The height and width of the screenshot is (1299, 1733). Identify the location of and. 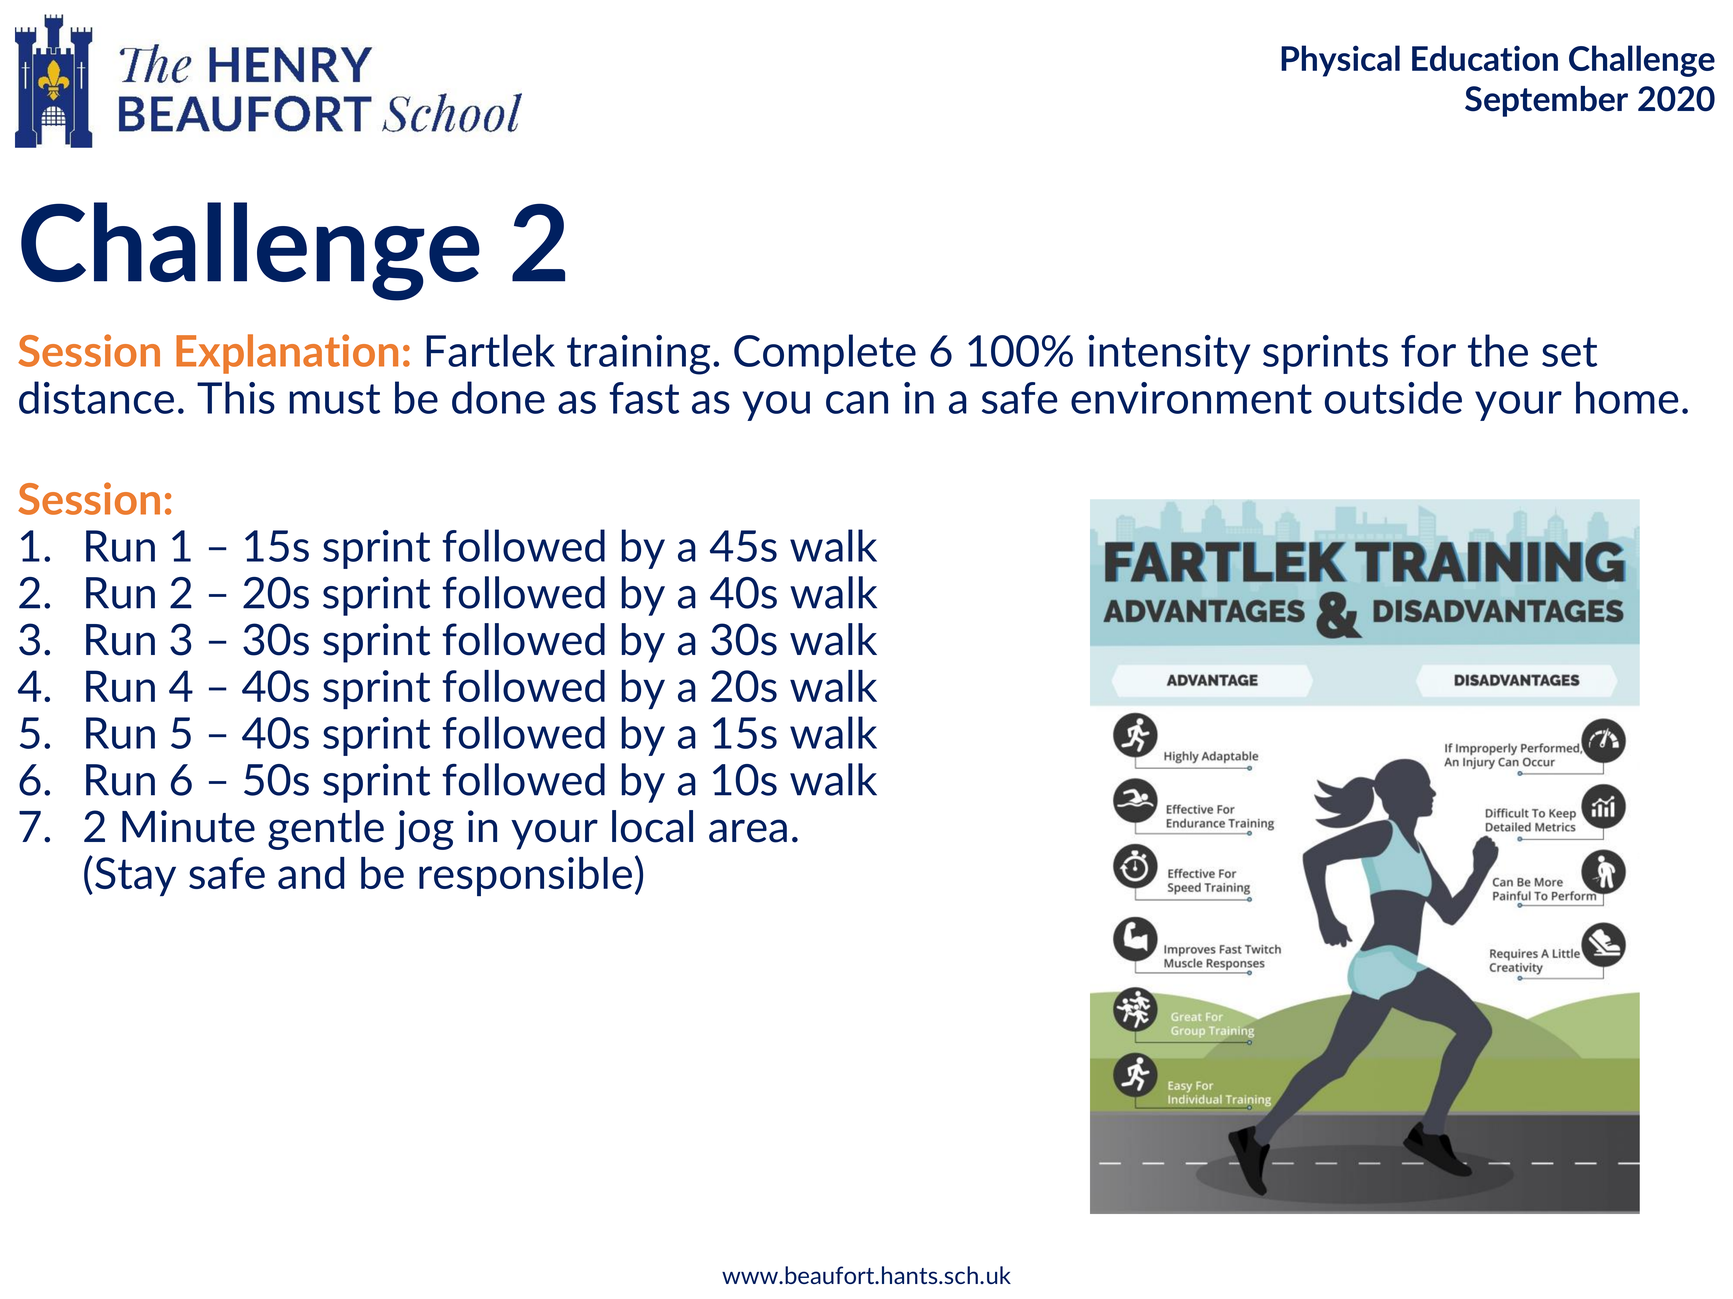
(311, 873).
